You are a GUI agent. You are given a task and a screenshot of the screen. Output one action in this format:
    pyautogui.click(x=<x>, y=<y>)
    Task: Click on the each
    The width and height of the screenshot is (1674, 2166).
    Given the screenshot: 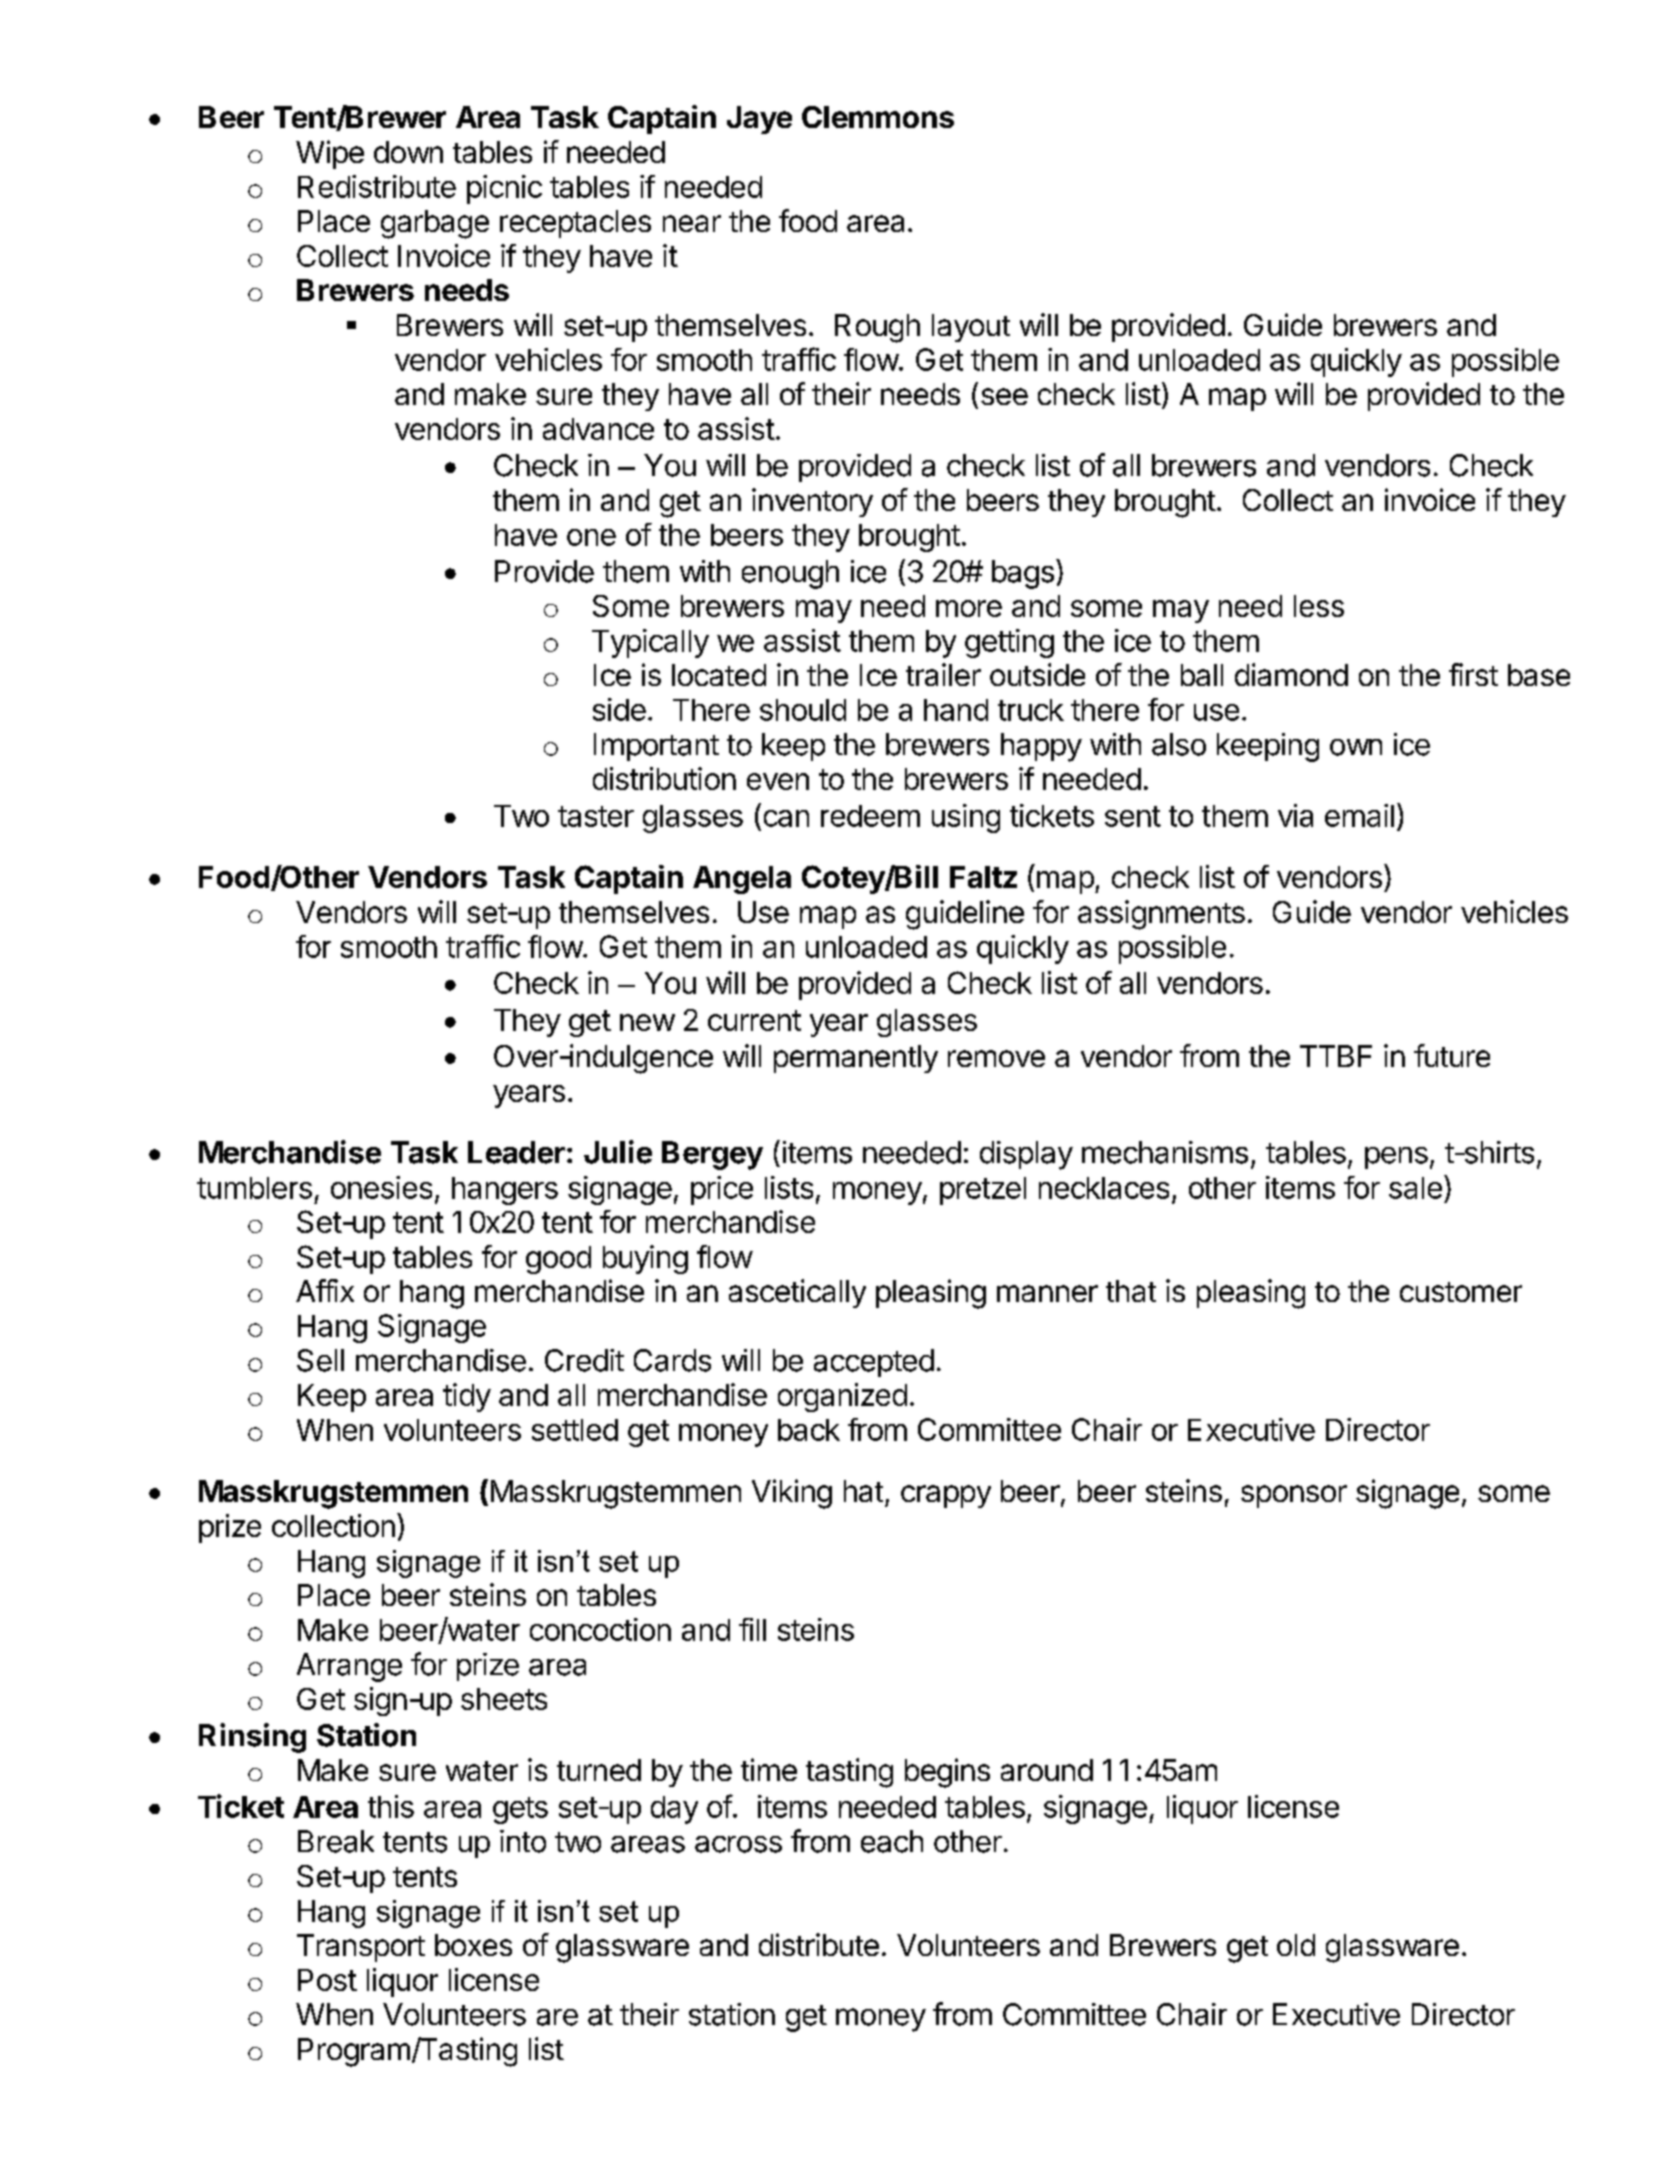 What is the action you would take?
    pyautogui.click(x=892, y=1841)
